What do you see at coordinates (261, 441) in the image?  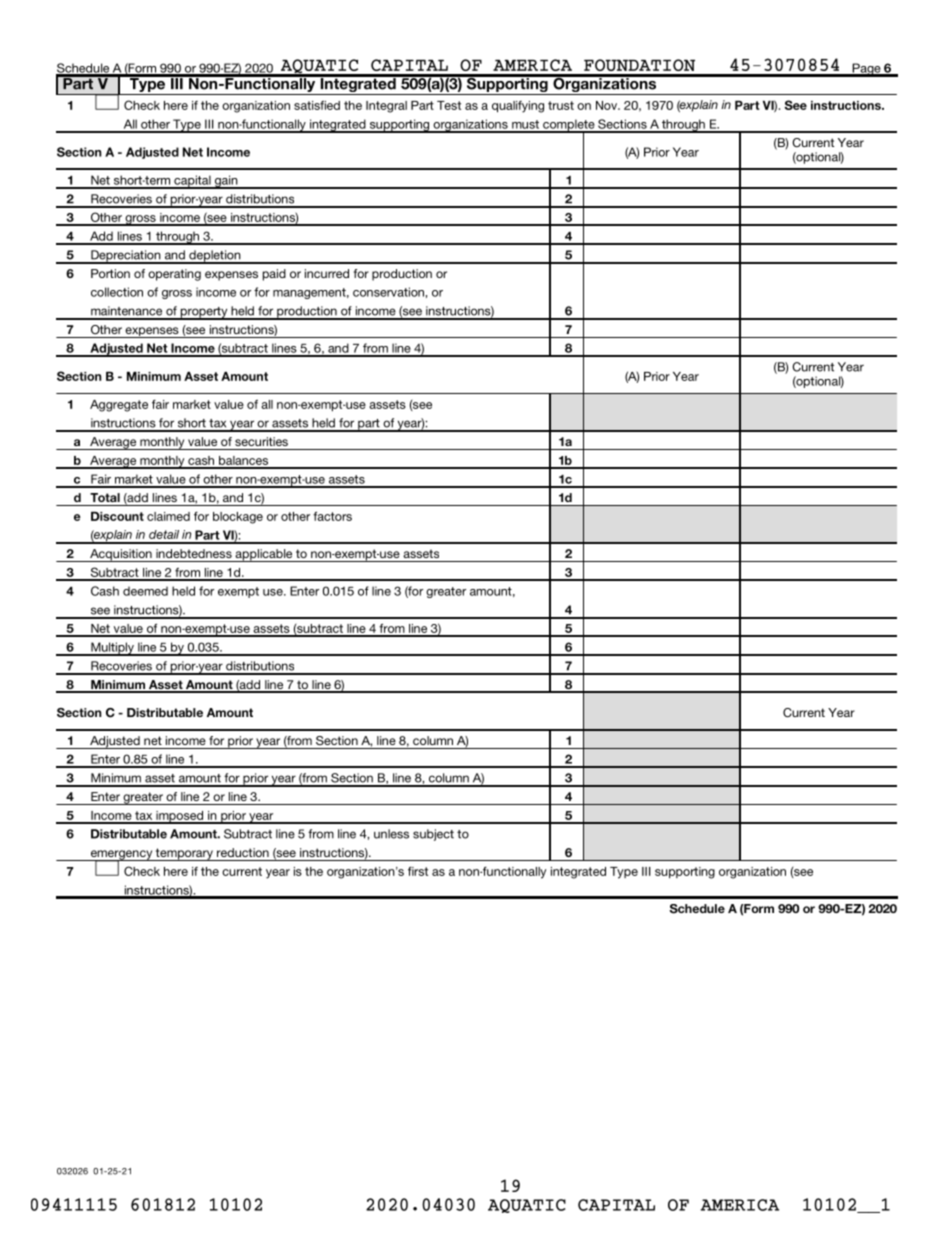 I see `securities` at bounding box center [261, 441].
